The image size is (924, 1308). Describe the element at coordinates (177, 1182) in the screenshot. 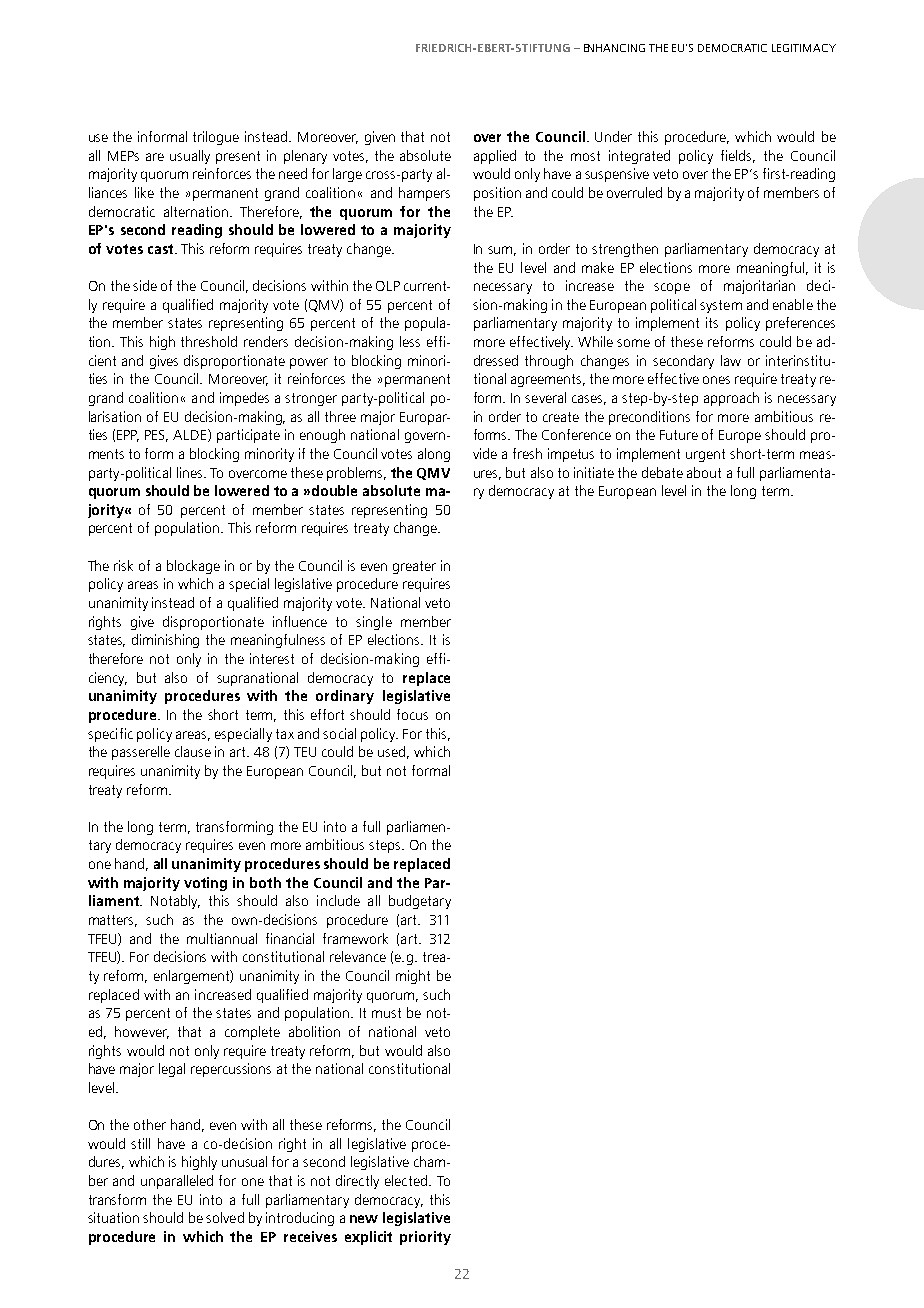

I see `unparalleled` at that location.
